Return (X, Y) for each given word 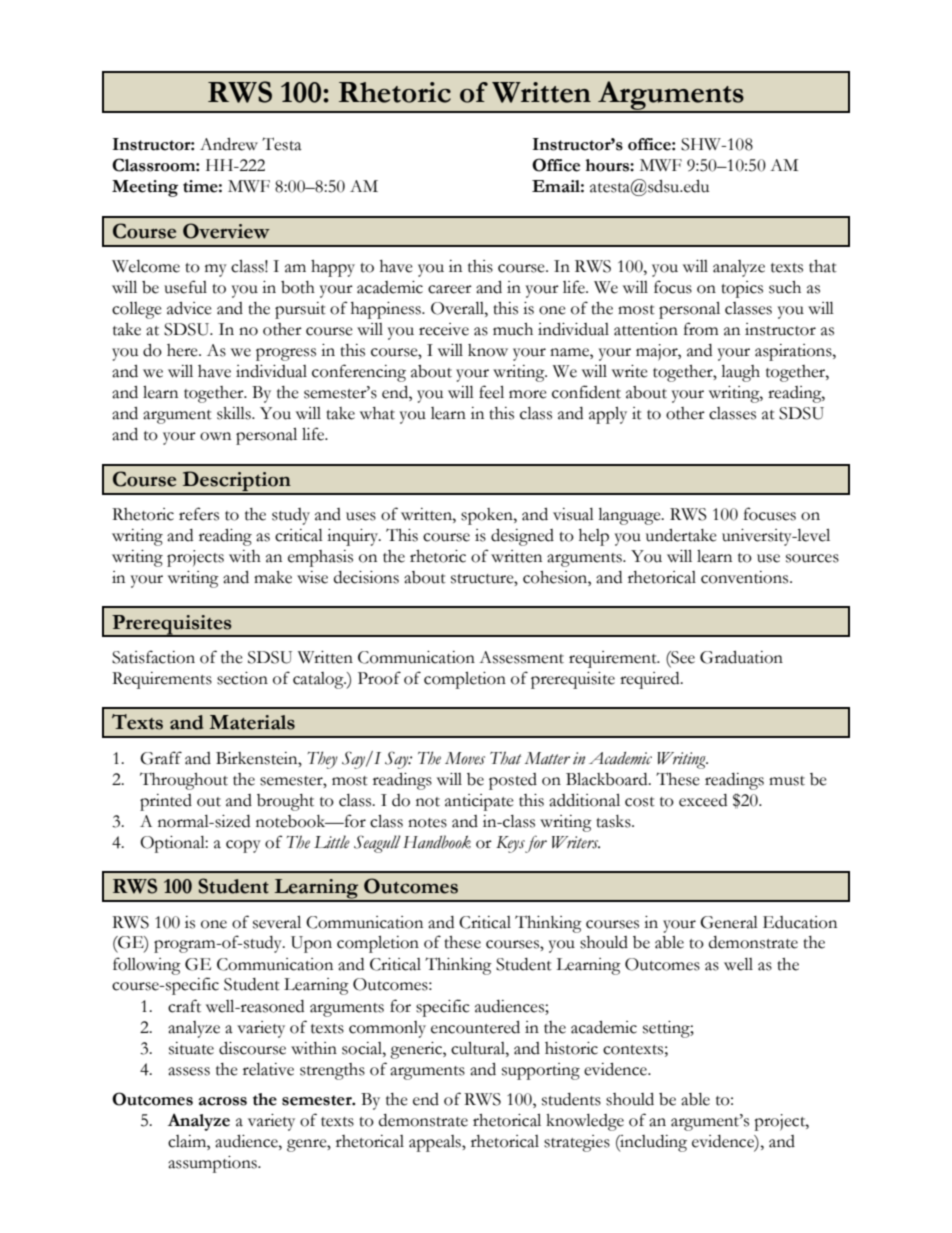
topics (742, 289)
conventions (746, 577)
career (450, 289)
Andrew (229, 144)
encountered (475, 1027)
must (787, 781)
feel (491, 392)
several (277, 922)
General (729, 922)
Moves (465, 758)
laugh (740, 373)
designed (522, 537)
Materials (252, 722)
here (183, 350)
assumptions (213, 1164)
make (273, 577)
